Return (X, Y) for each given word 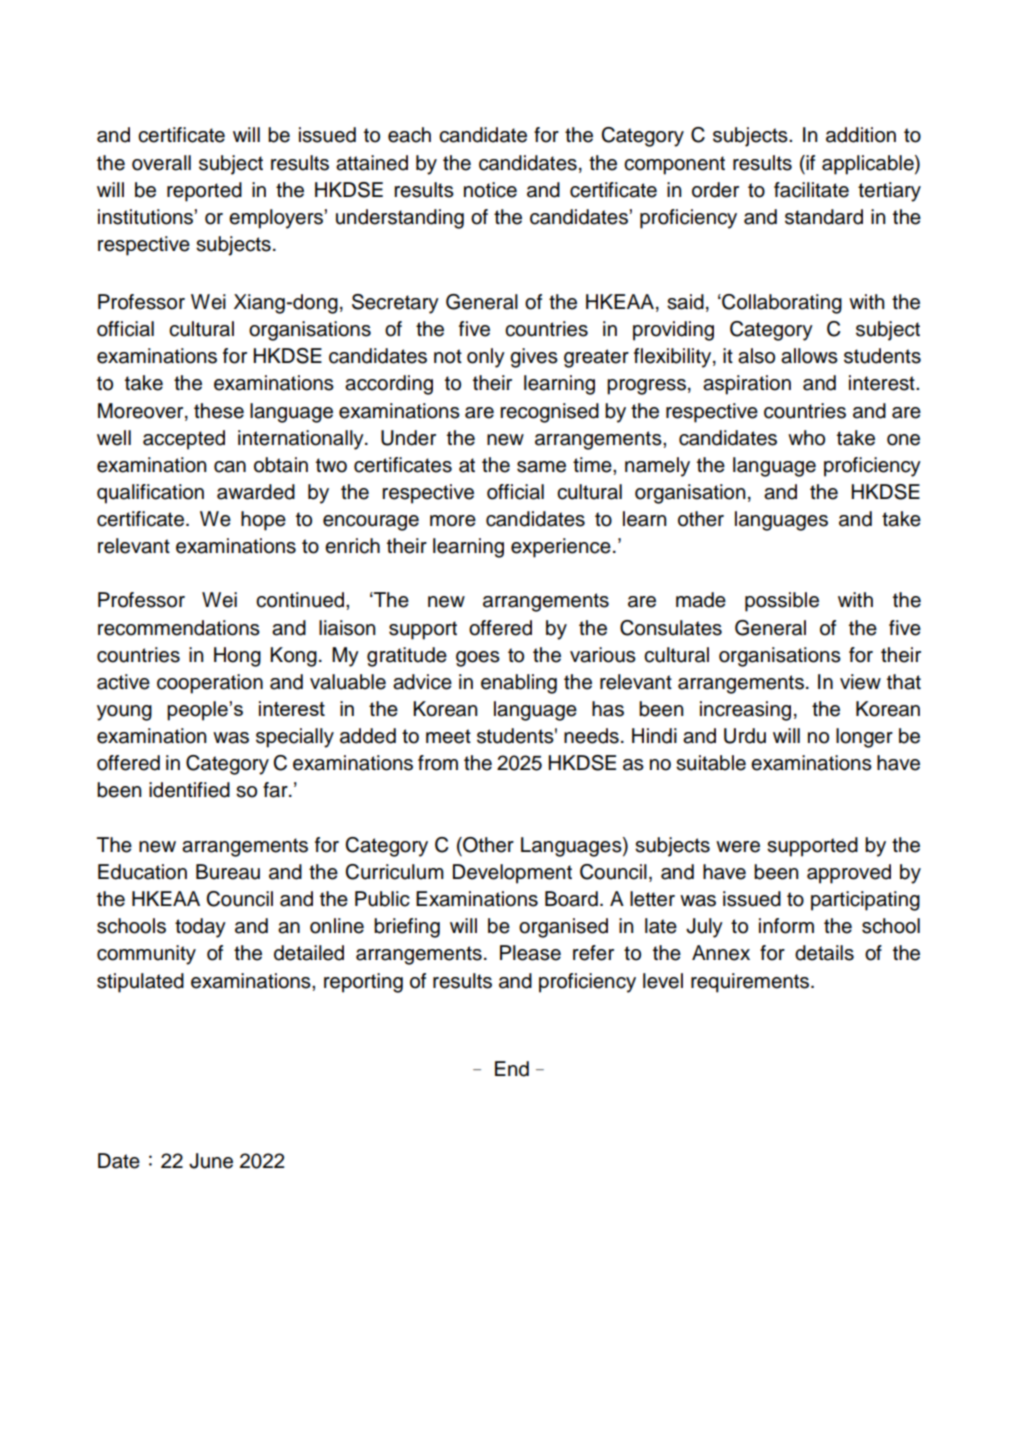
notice (490, 190)
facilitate (811, 190)
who (806, 438)
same (541, 467)
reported (204, 192)
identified (189, 790)
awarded (256, 492)
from (438, 763)
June (211, 1161)
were (738, 847)
